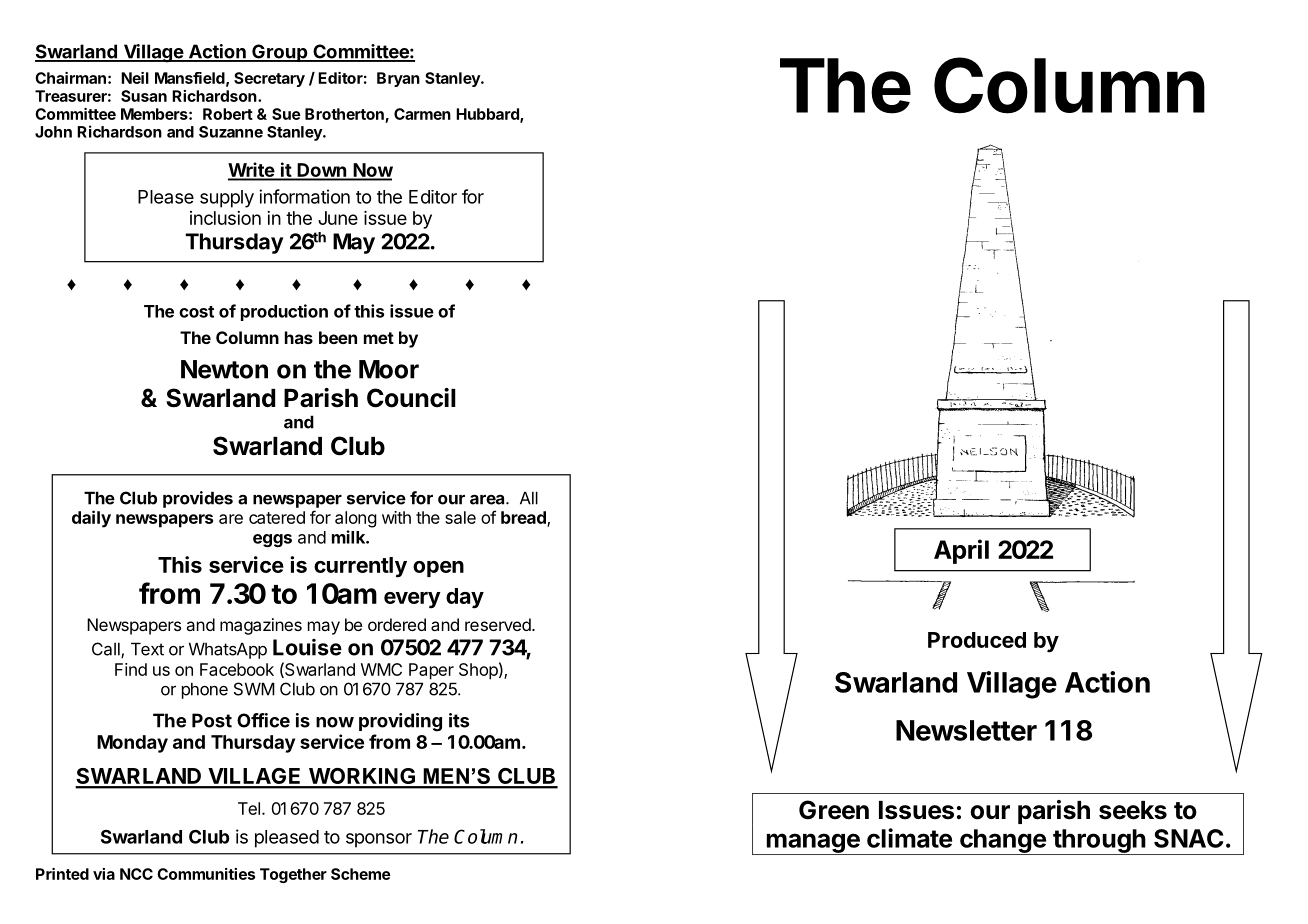 This screenshot has height=924, width=1308. What do you see at coordinates (422, 114) in the screenshot?
I see `Carmen` at bounding box center [422, 114].
